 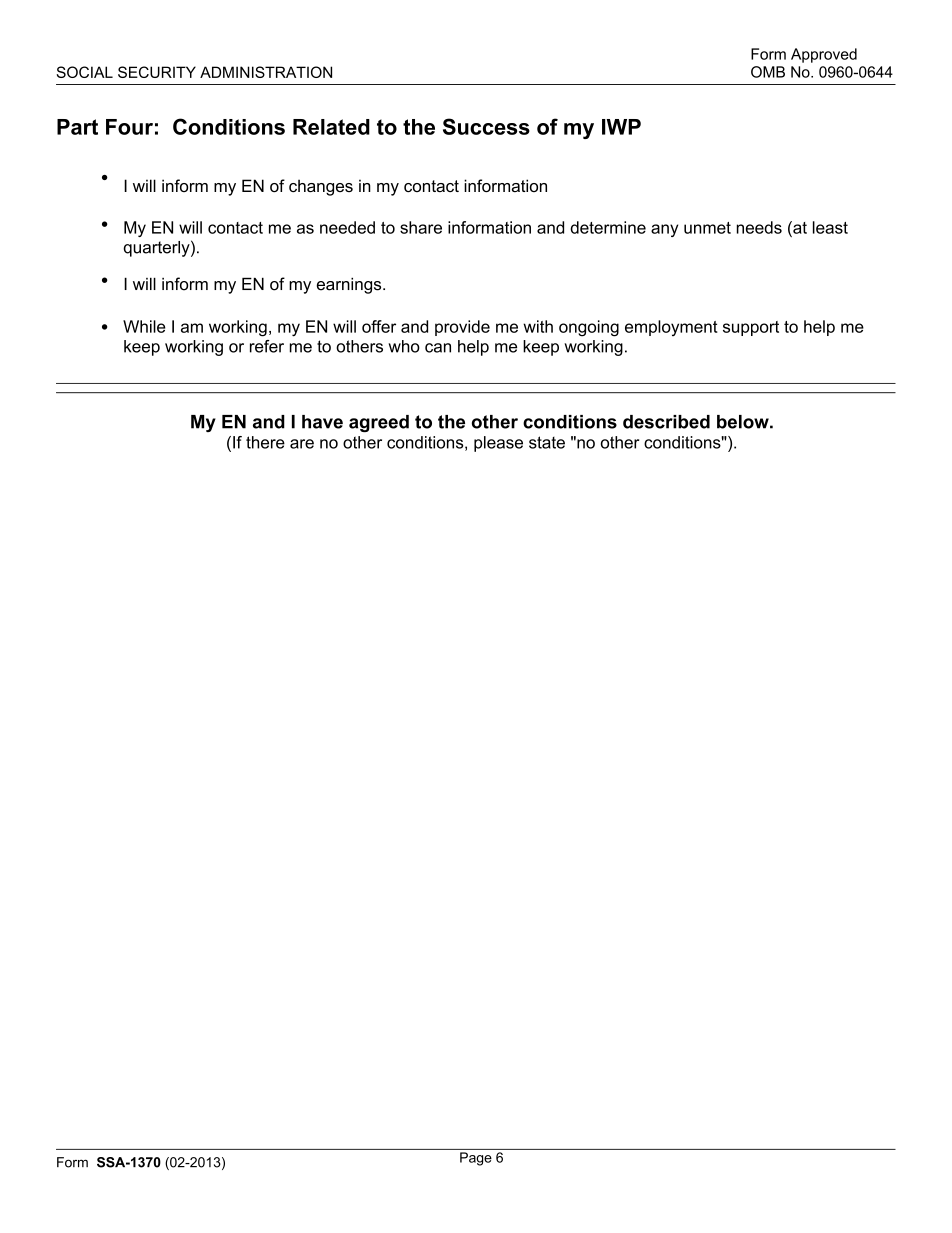 What do you see at coordinates (768, 72) in the screenshot?
I see `OMB` at bounding box center [768, 72].
